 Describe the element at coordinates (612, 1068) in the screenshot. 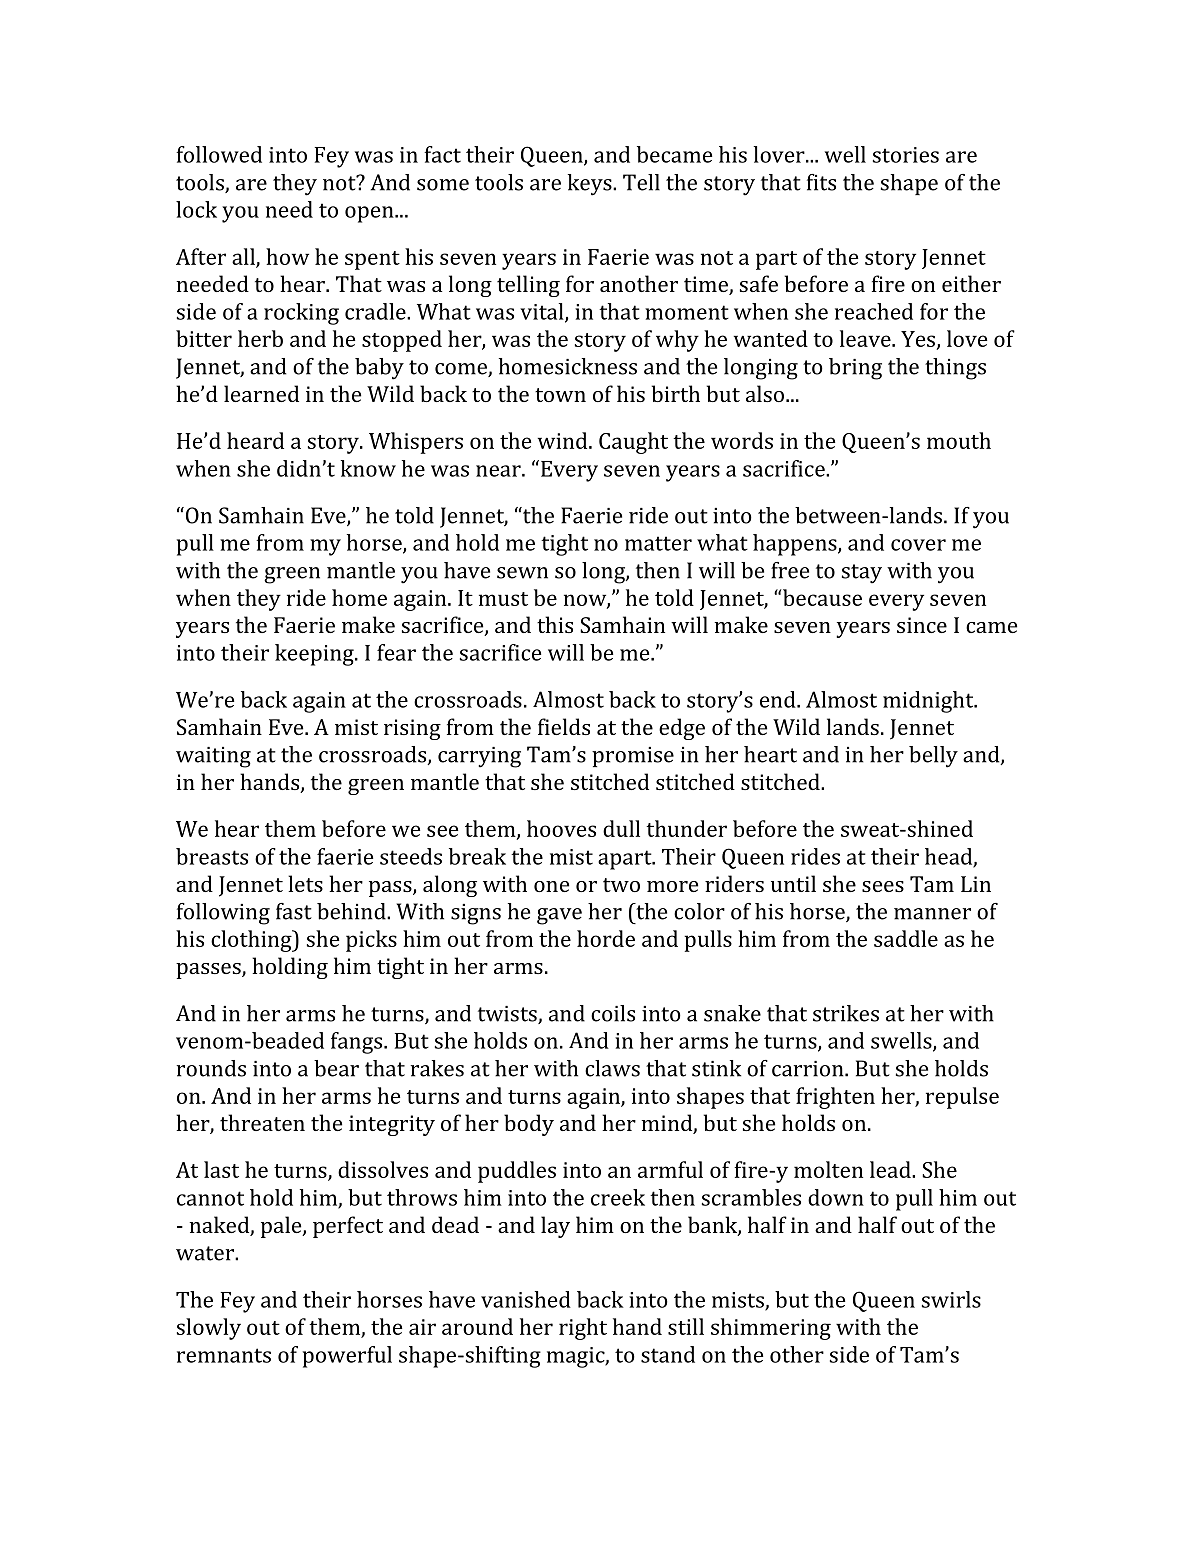

I see `claws` at that location.
